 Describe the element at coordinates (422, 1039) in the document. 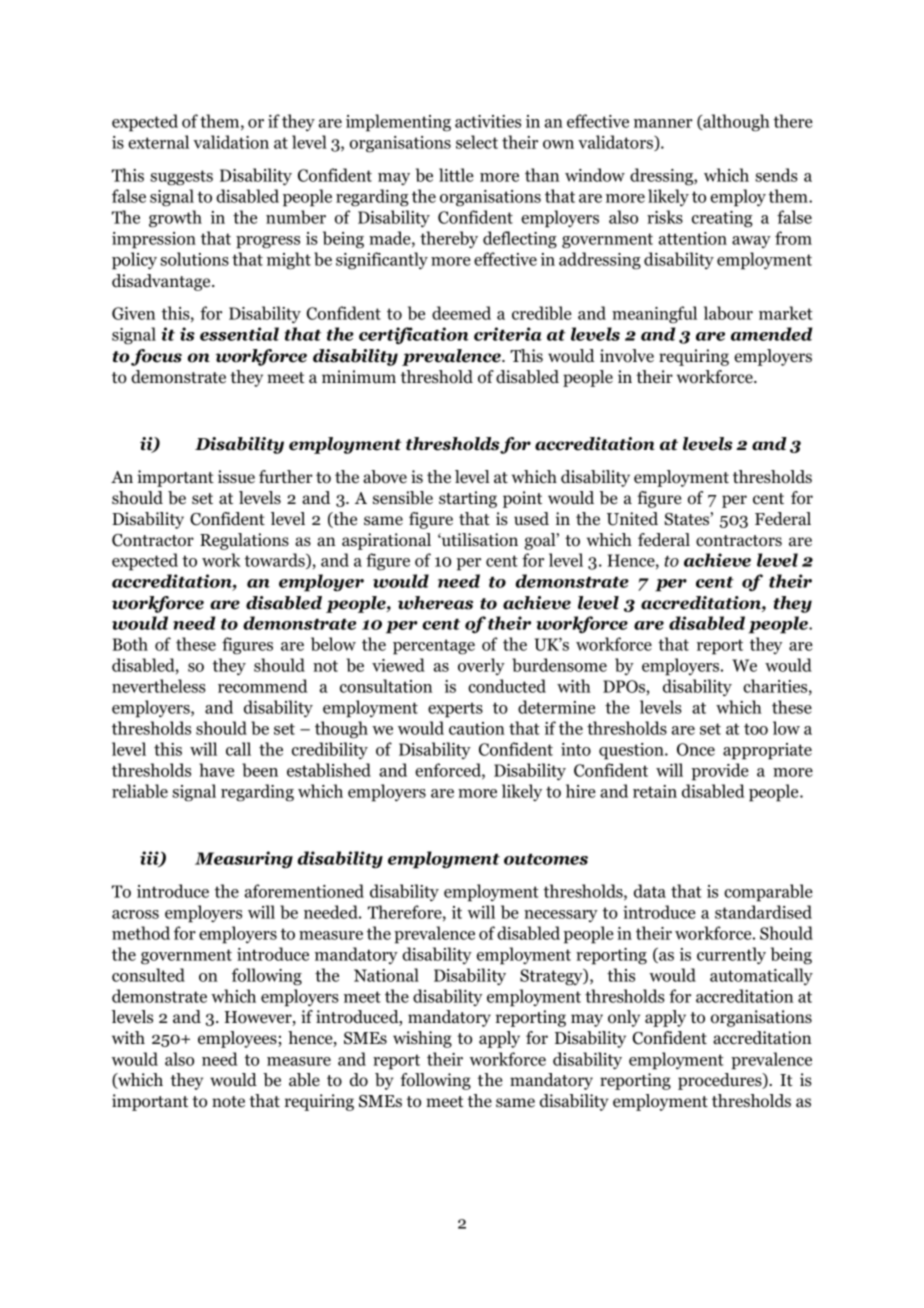

I see `wishing` at that location.
